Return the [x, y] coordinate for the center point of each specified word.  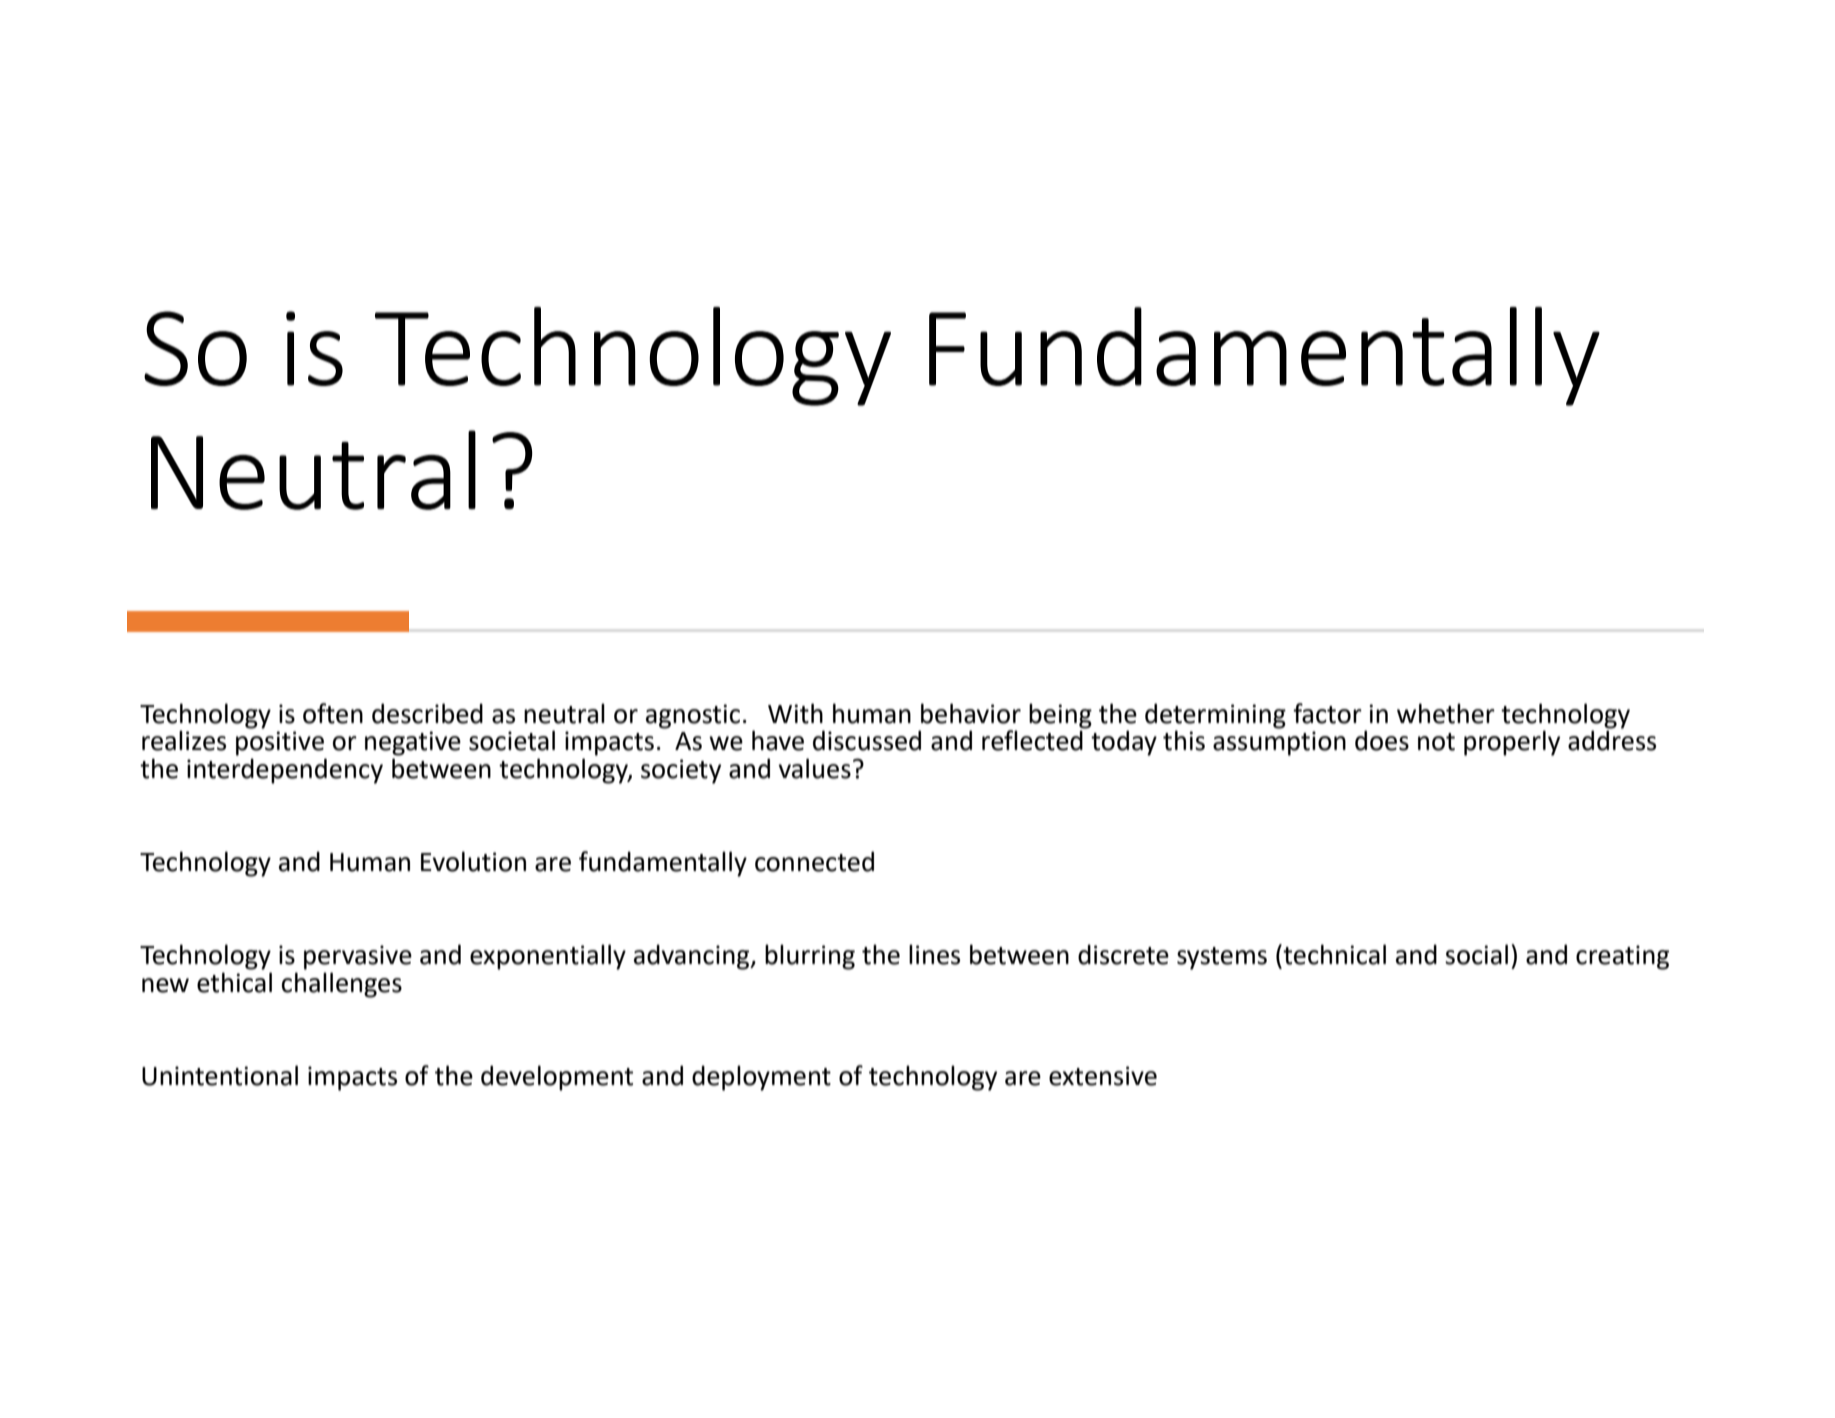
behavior [971, 713]
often [333, 713]
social [1476, 954]
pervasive [358, 957]
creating [1622, 957]
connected [814, 861]
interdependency [285, 771]
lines [934, 954]
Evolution [473, 861]
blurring [810, 957]
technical [1333, 954]
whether [1446, 713]
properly [1512, 743]
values [814, 768]
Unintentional [220, 1075]
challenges [342, 985]
